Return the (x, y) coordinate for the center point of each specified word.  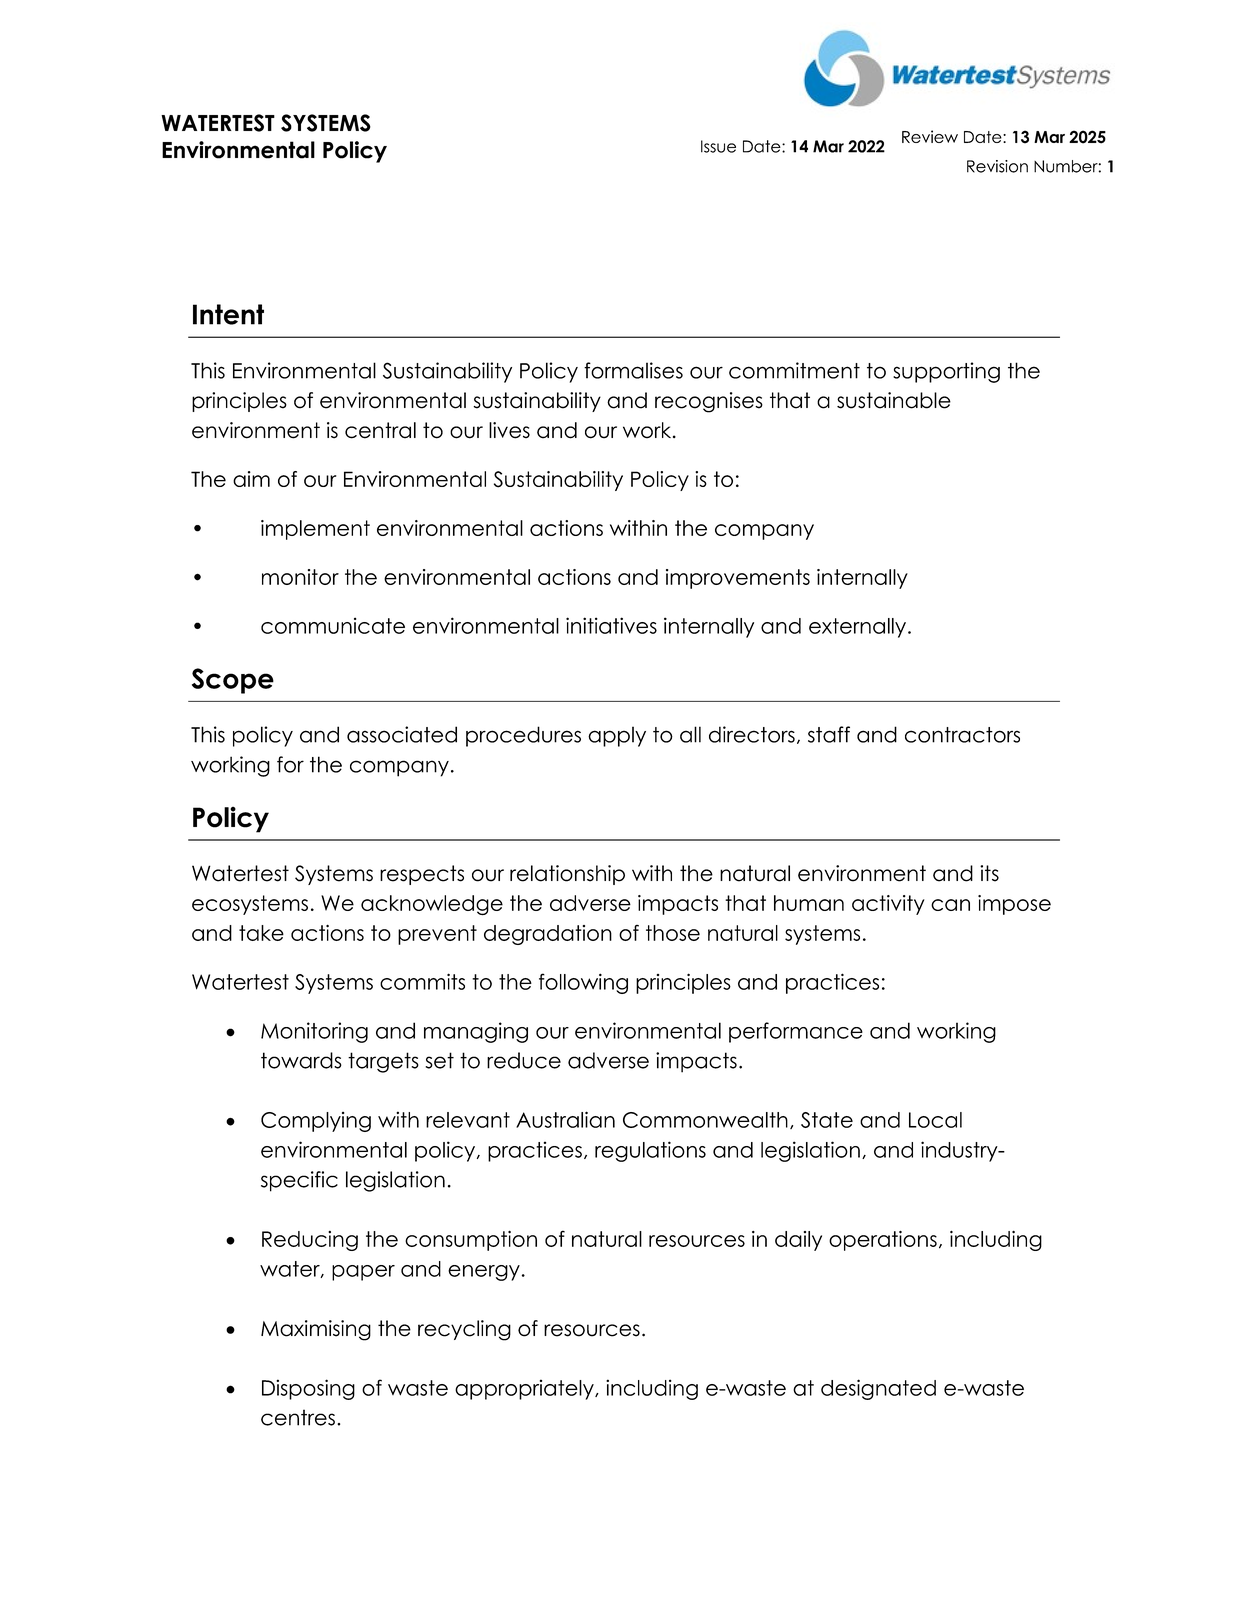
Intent (228, 314)
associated (402, 734)
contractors (962, 735)
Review (930, 136)
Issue (718, 146)
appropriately (525, 1389)
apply (617, 736)
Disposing (308, 1389)
